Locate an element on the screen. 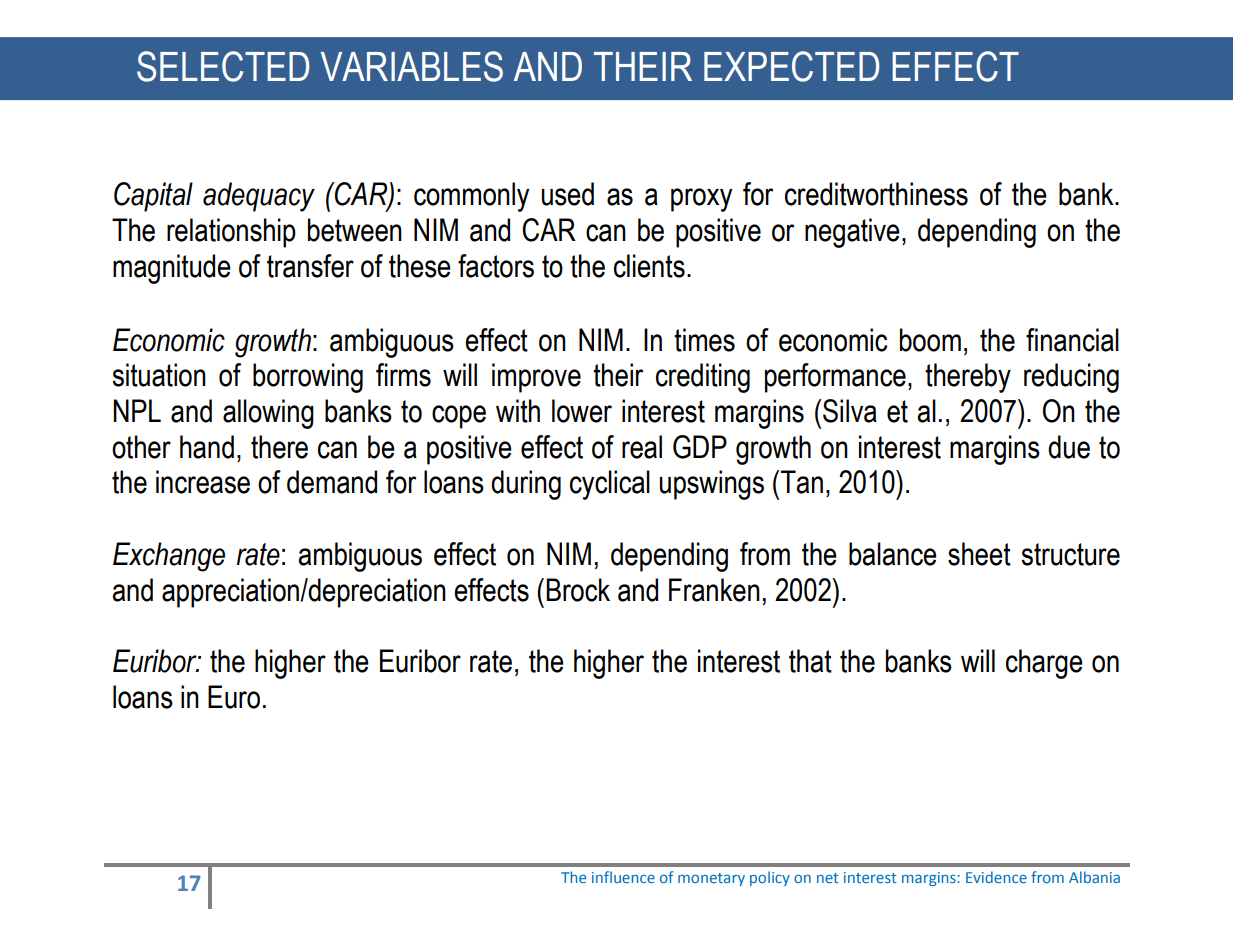  creditworthiness is located at coordinates (876, 194).
